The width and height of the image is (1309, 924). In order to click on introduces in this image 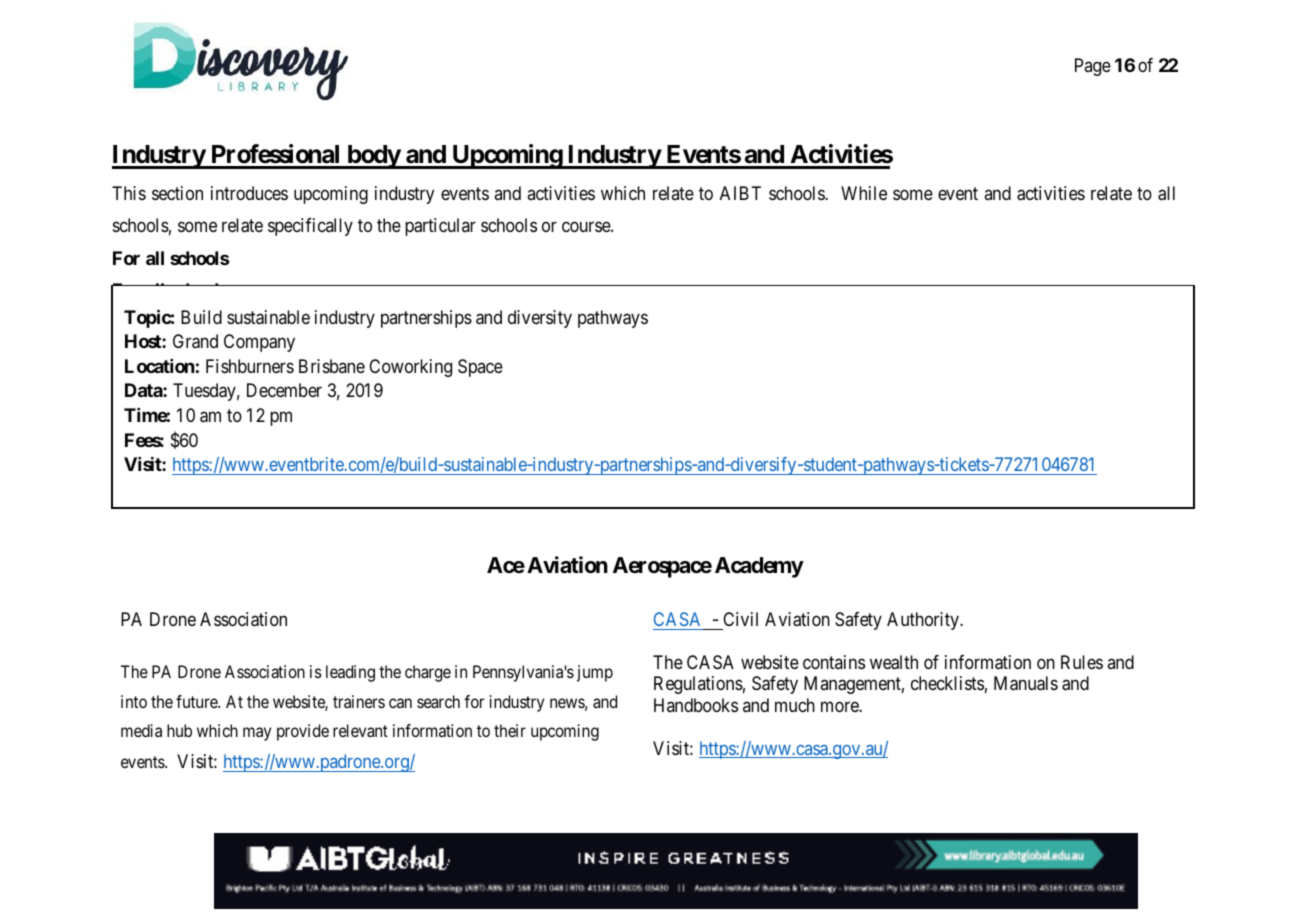, I will do `click(249, 193)`.
